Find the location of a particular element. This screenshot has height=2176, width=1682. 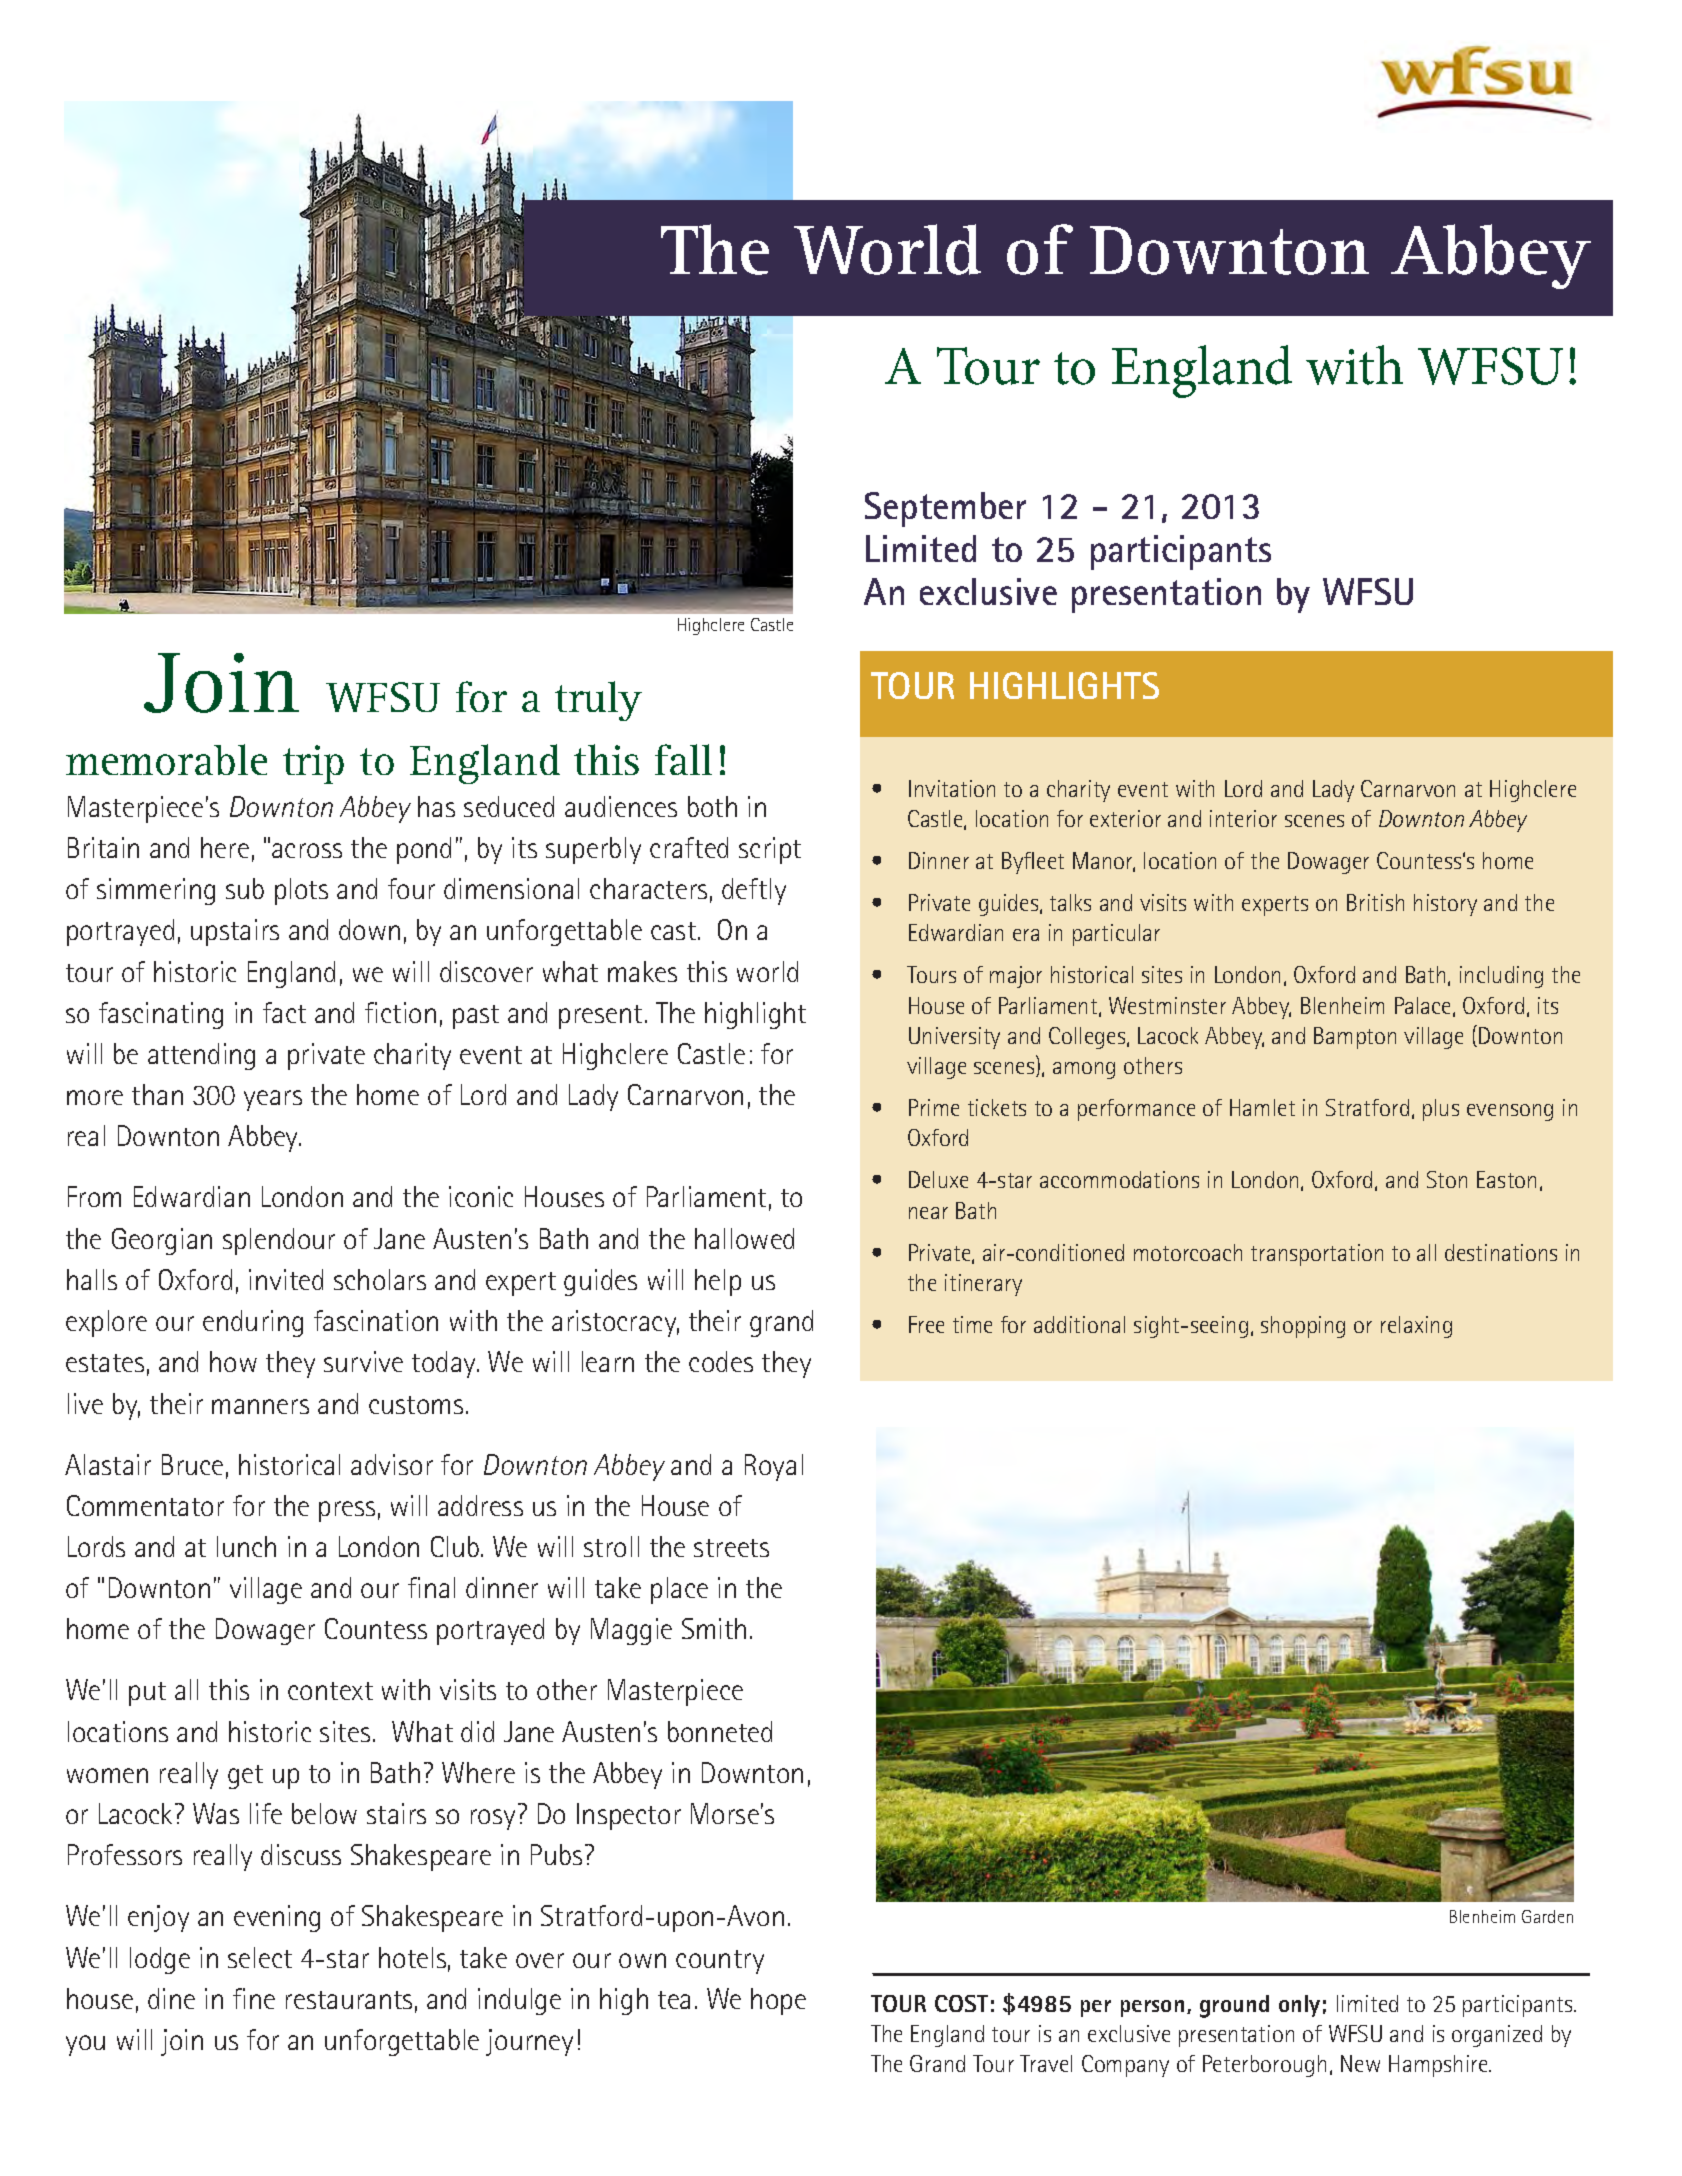

years is located at coordinates (273, 1100).
